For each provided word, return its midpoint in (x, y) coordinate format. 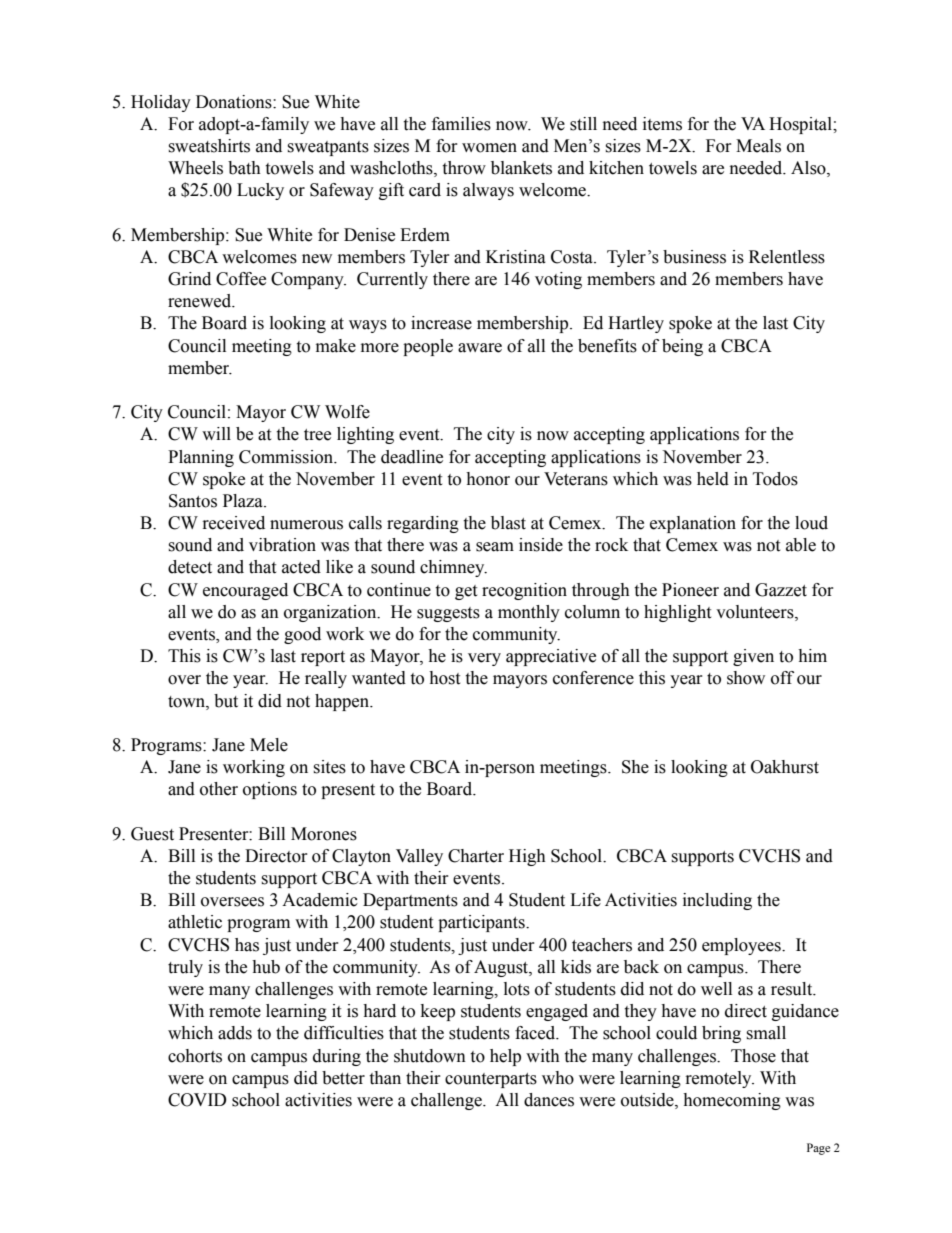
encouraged (245, 591)
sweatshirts (209, 146)
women (489, 148)
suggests (448, 614)
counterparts (491, 1080)
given (753, 657)
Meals (758, 146)
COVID (197, 1100)
